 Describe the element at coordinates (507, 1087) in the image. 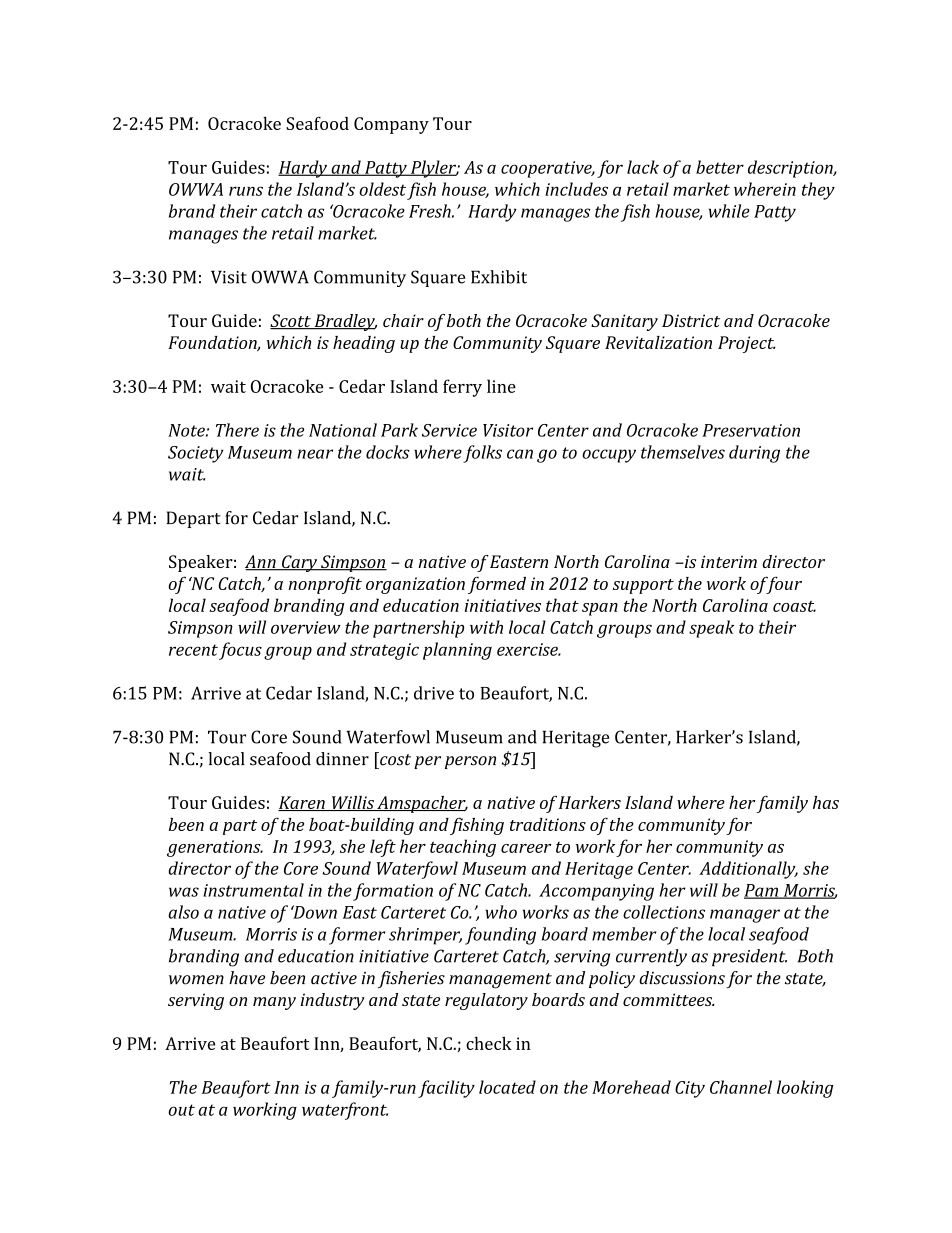

I see `located` at that location.
